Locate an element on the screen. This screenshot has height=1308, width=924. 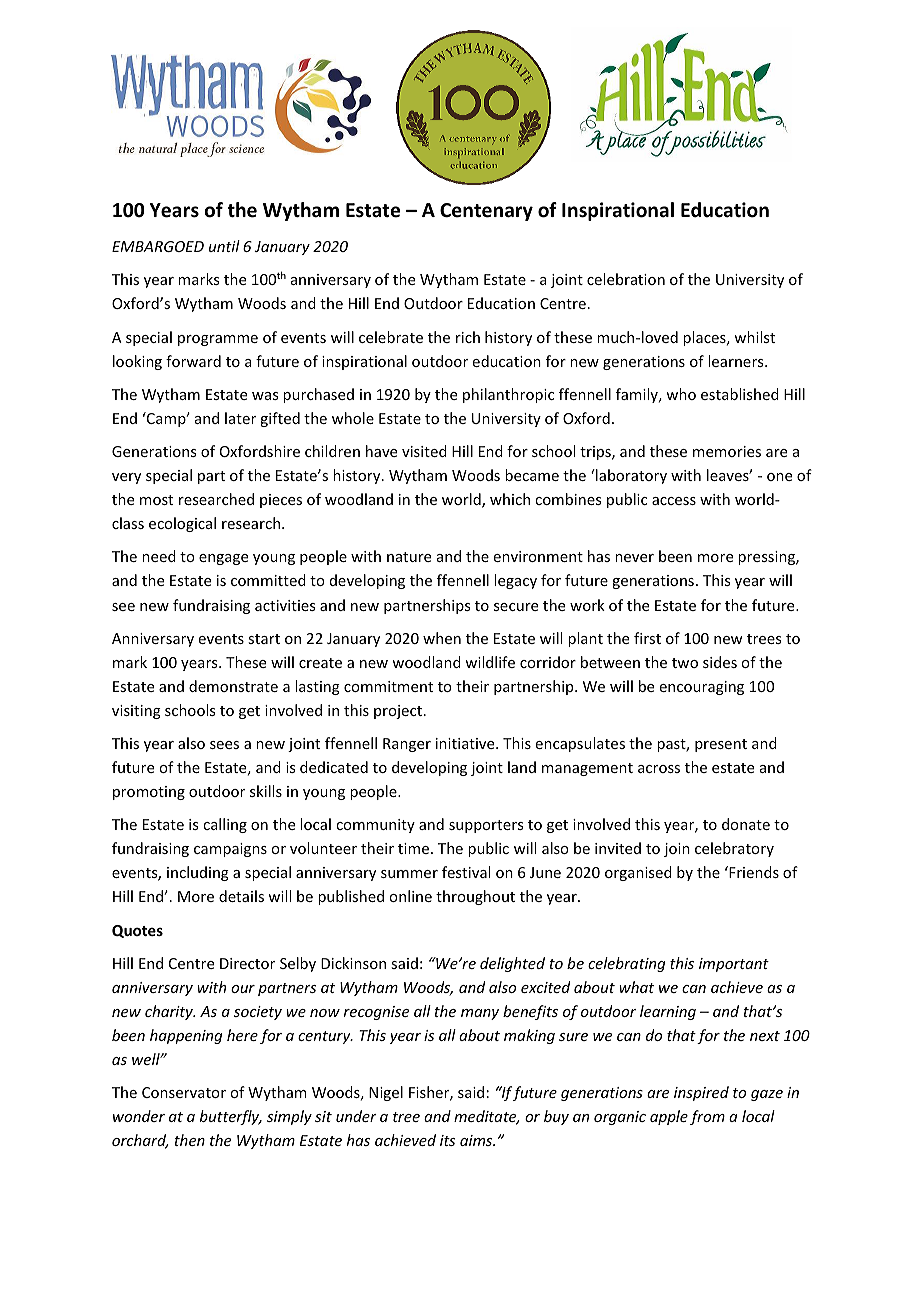
aims is located at coordinates (477, 1140).
